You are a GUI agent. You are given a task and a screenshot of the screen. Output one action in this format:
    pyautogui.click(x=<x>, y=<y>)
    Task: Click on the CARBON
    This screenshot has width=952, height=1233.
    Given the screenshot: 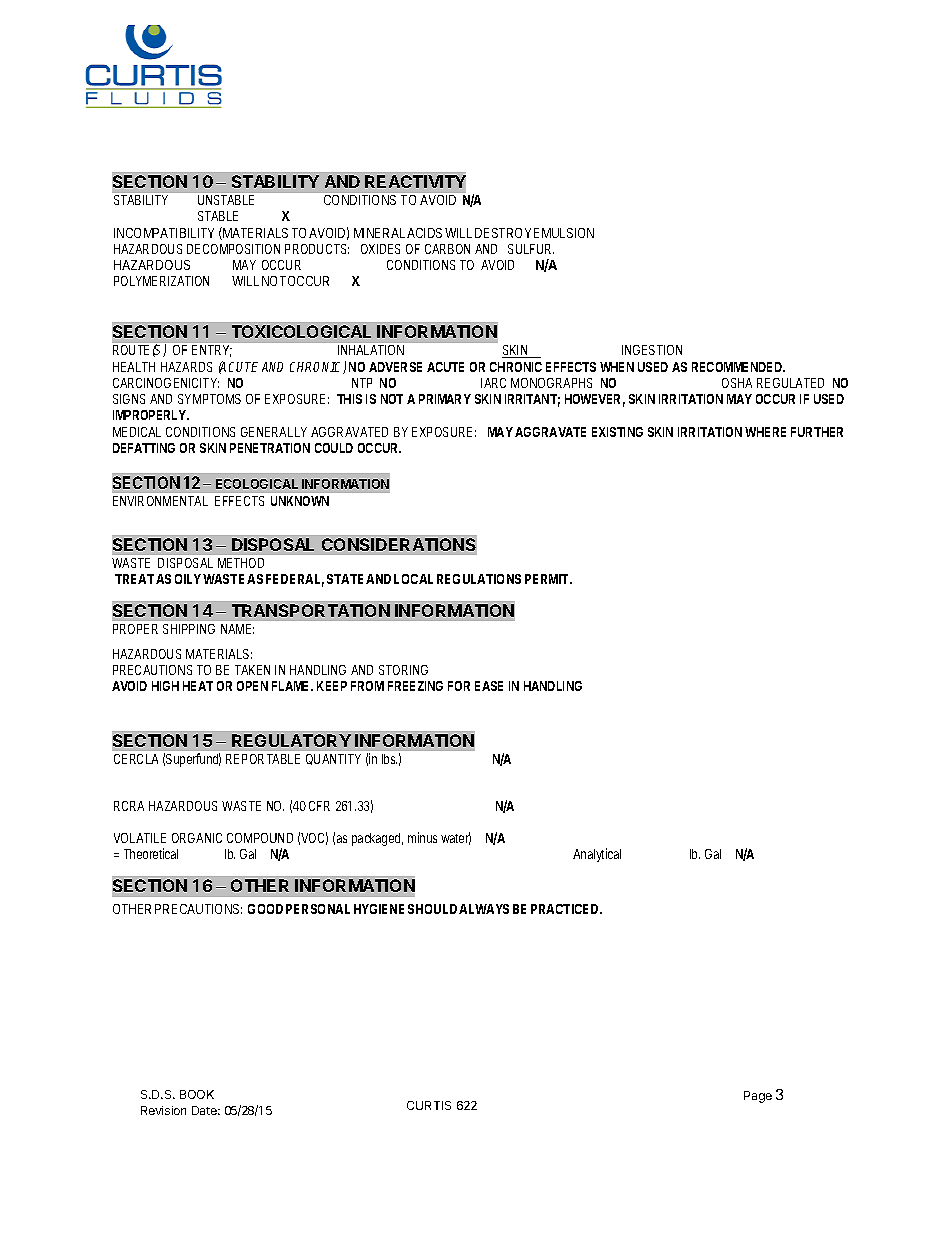 What is the action you would take?
    pyautogui.click(x=447, y=249)
